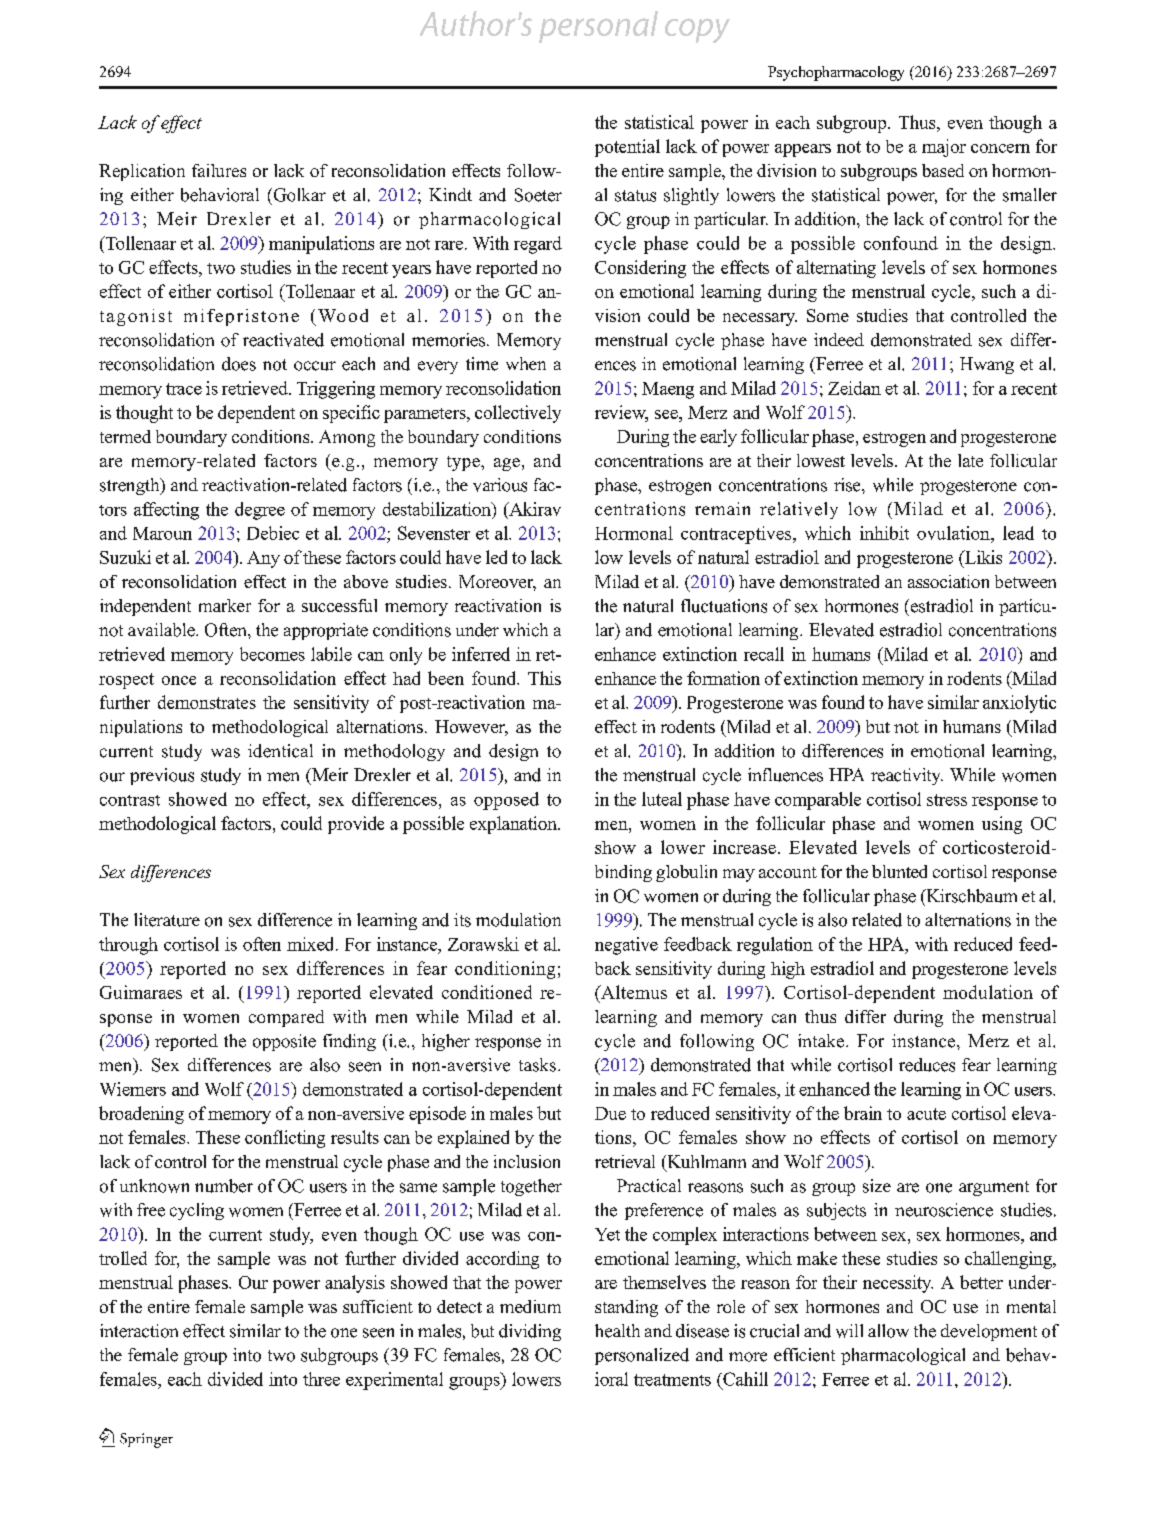  I want to click on reactivity, so click(907, 776).
